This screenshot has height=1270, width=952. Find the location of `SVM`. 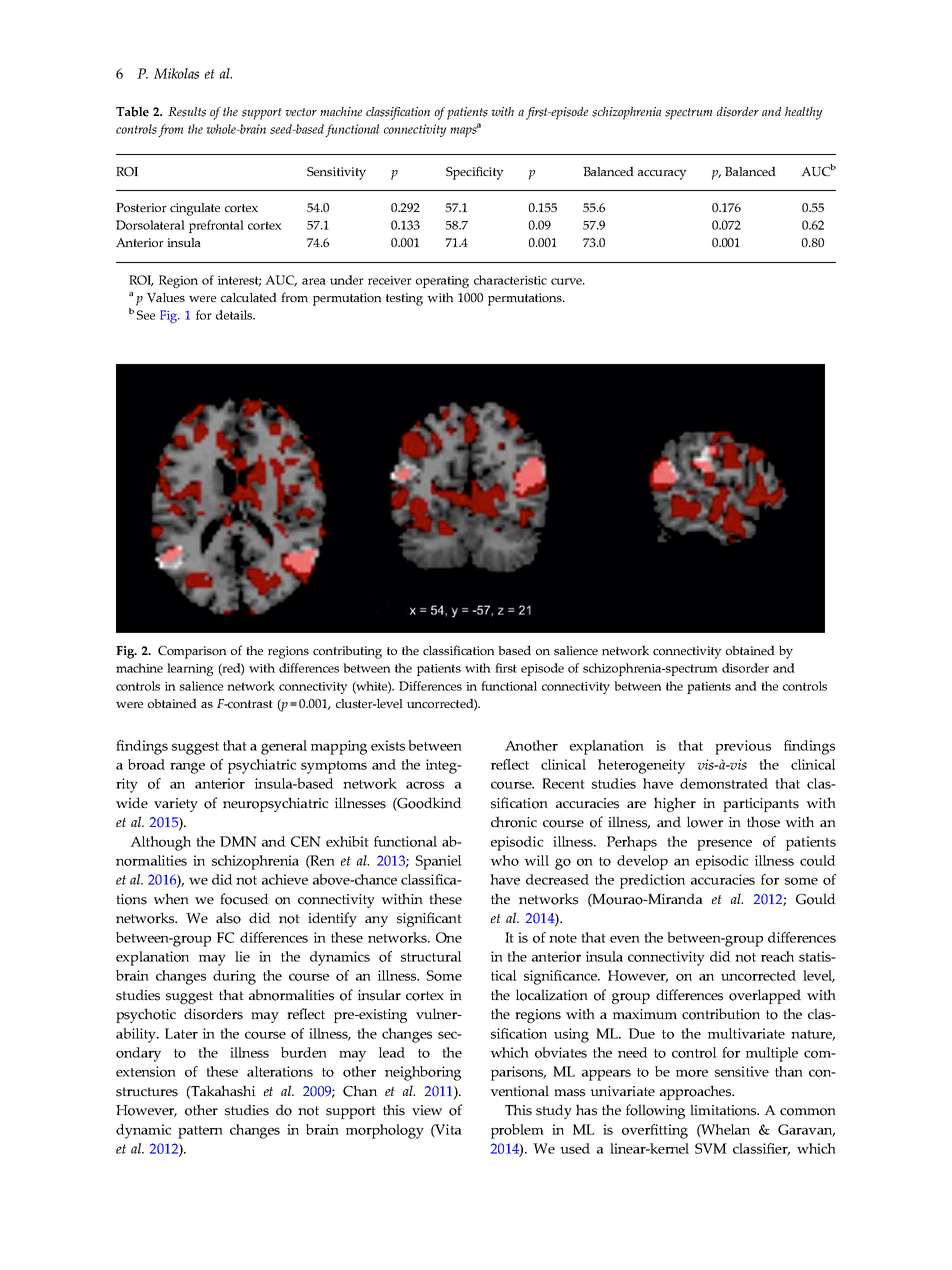

SVM is located at coordinates (711, 1148).
